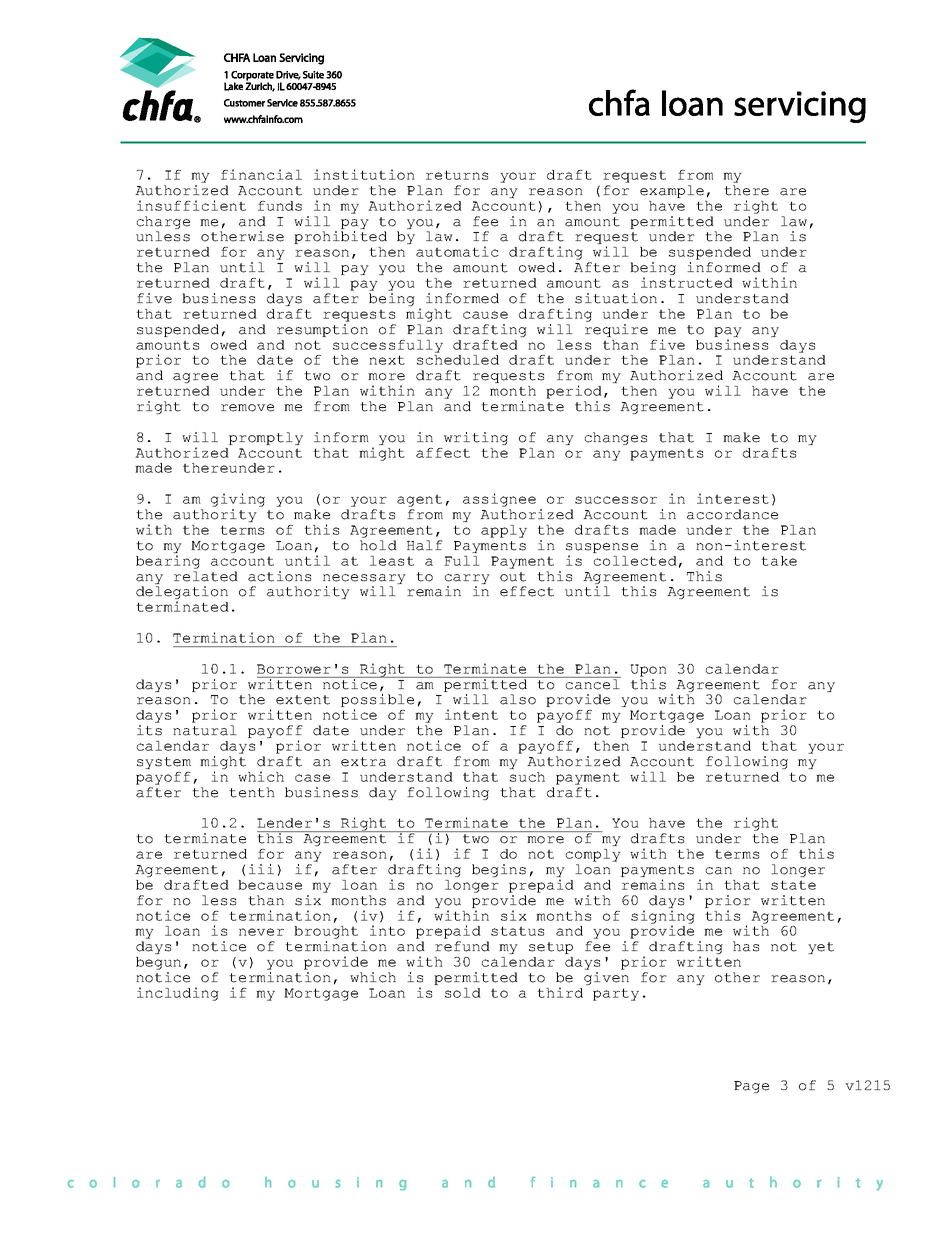 This image has height=1233, width=952. I want to click on remove, so click(247, 408).
